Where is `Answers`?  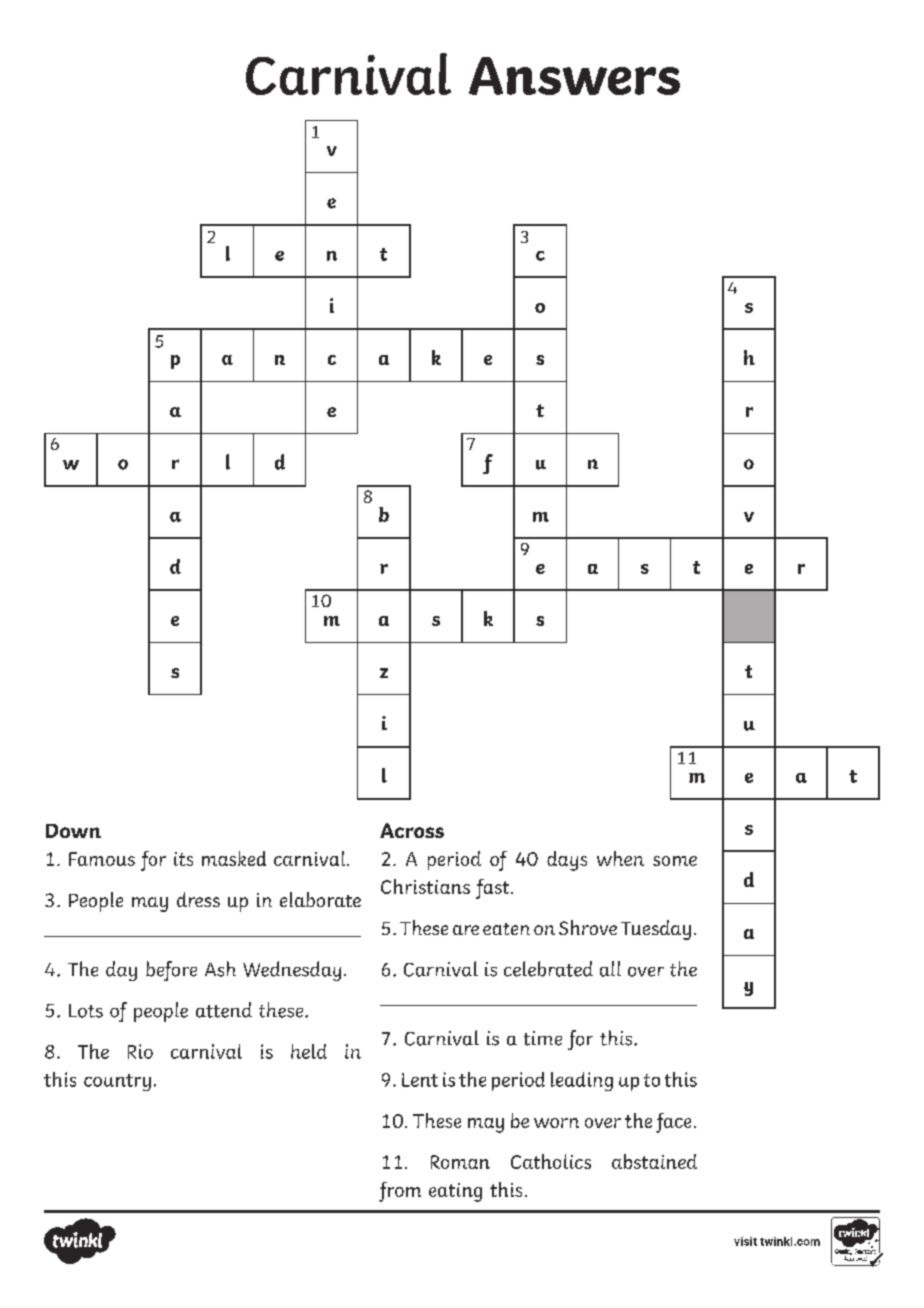
Answers is located at coordinates (574, 76).
